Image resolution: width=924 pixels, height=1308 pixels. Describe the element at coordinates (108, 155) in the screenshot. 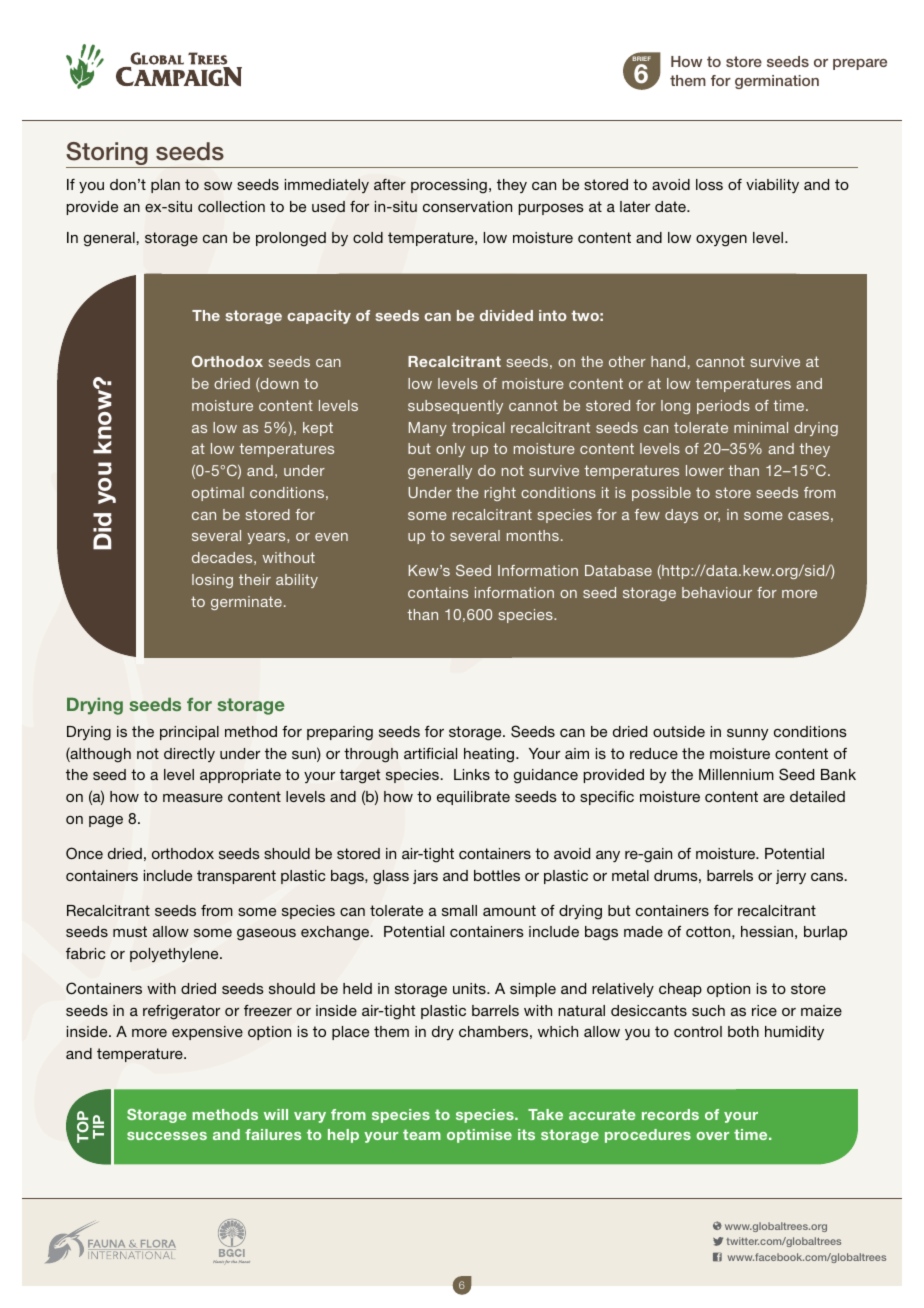

I see `Storing` at that location.
